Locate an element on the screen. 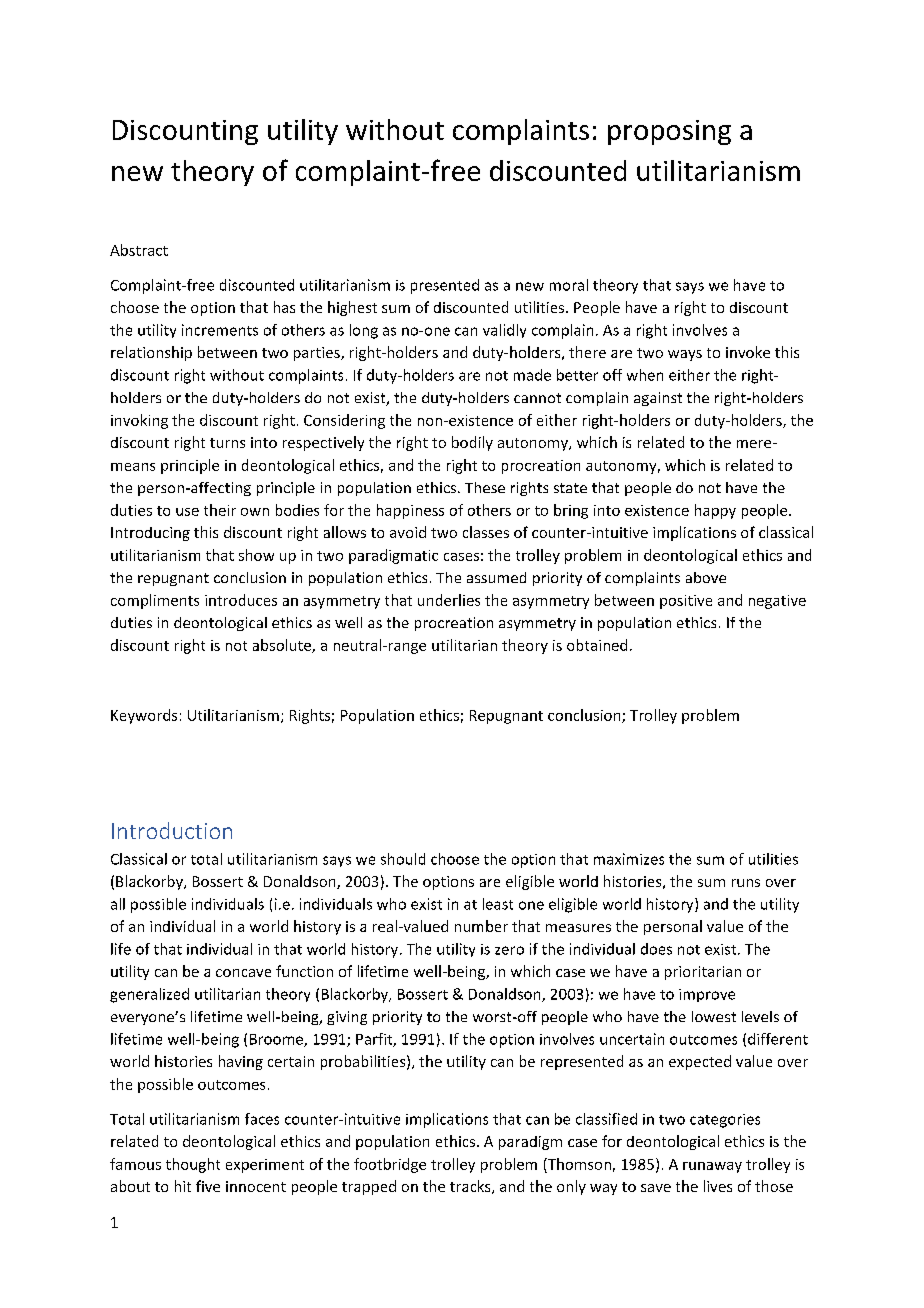 The height and width of the screenshot is (1308, 924). thought is located at coordinates (193, 1165).
